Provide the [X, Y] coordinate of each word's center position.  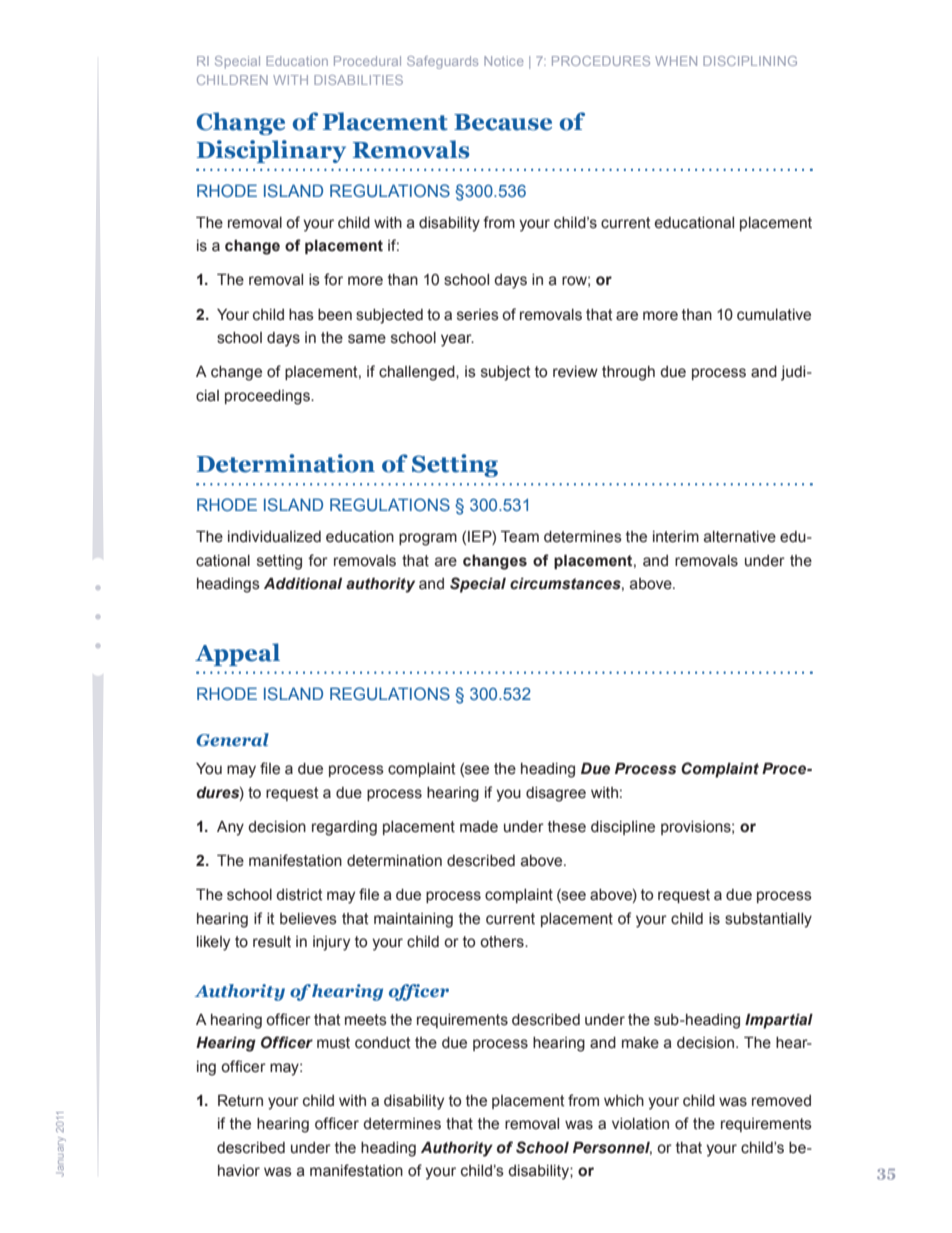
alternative [740, 537]
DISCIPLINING [750, 61]
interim [676, 537]
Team [520, 536]
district [299, 895]
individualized [274, 537]
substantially [768, 920]
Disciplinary [271, 151]
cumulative [774, 315]
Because [503, 122]
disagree [556, 794]
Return [240, 1100]
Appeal [237, 654]
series [478, 315]
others [503, 942]
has [301, 315]
